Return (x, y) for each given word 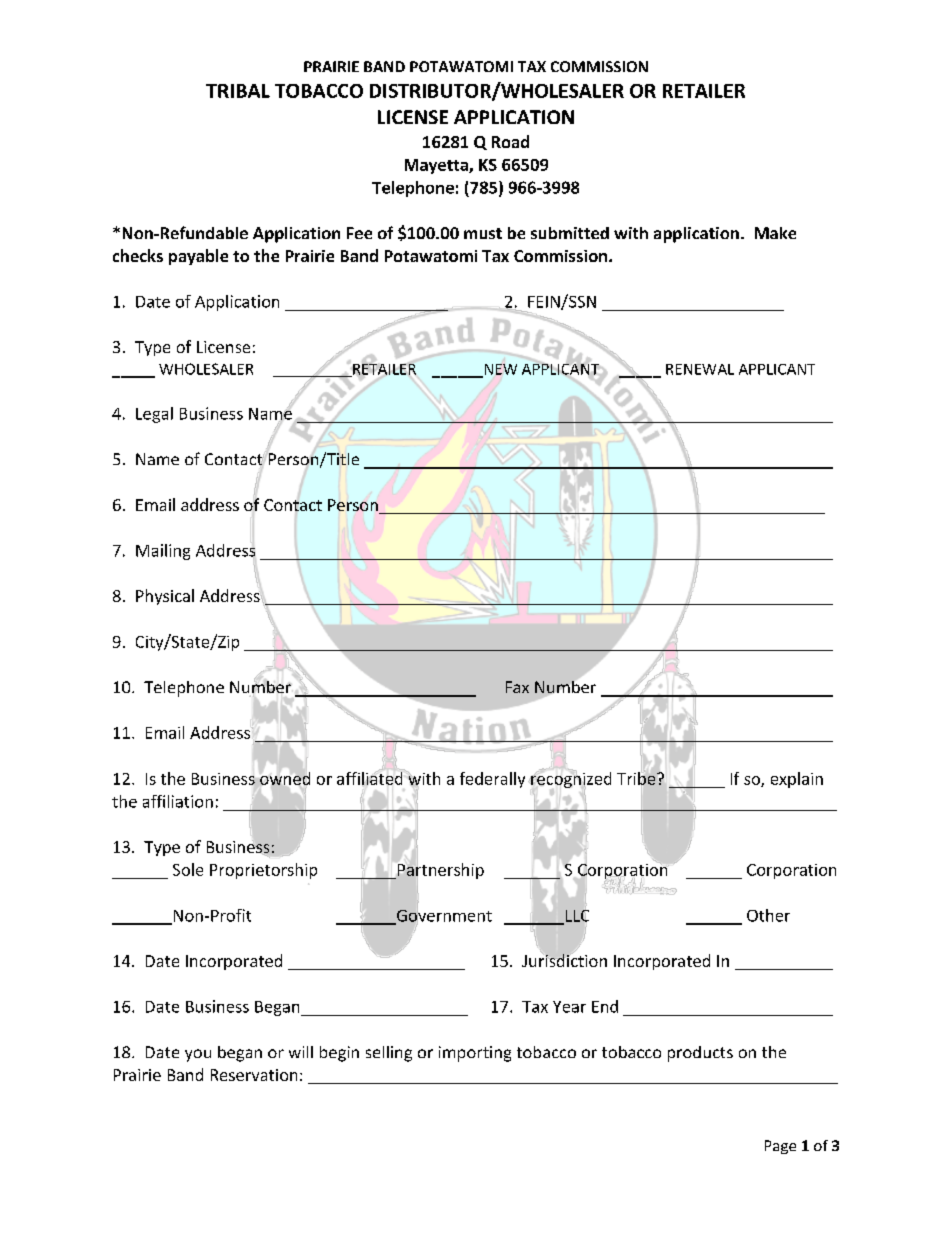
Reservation (254, 1075)
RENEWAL (700, 369)
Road (510, 141)
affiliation (178, 801)
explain (797, 780)
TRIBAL (238, 91)
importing (475, 1054)
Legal (154, 415)
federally (492, 780)
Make (775, 233)
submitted (570, 233)
